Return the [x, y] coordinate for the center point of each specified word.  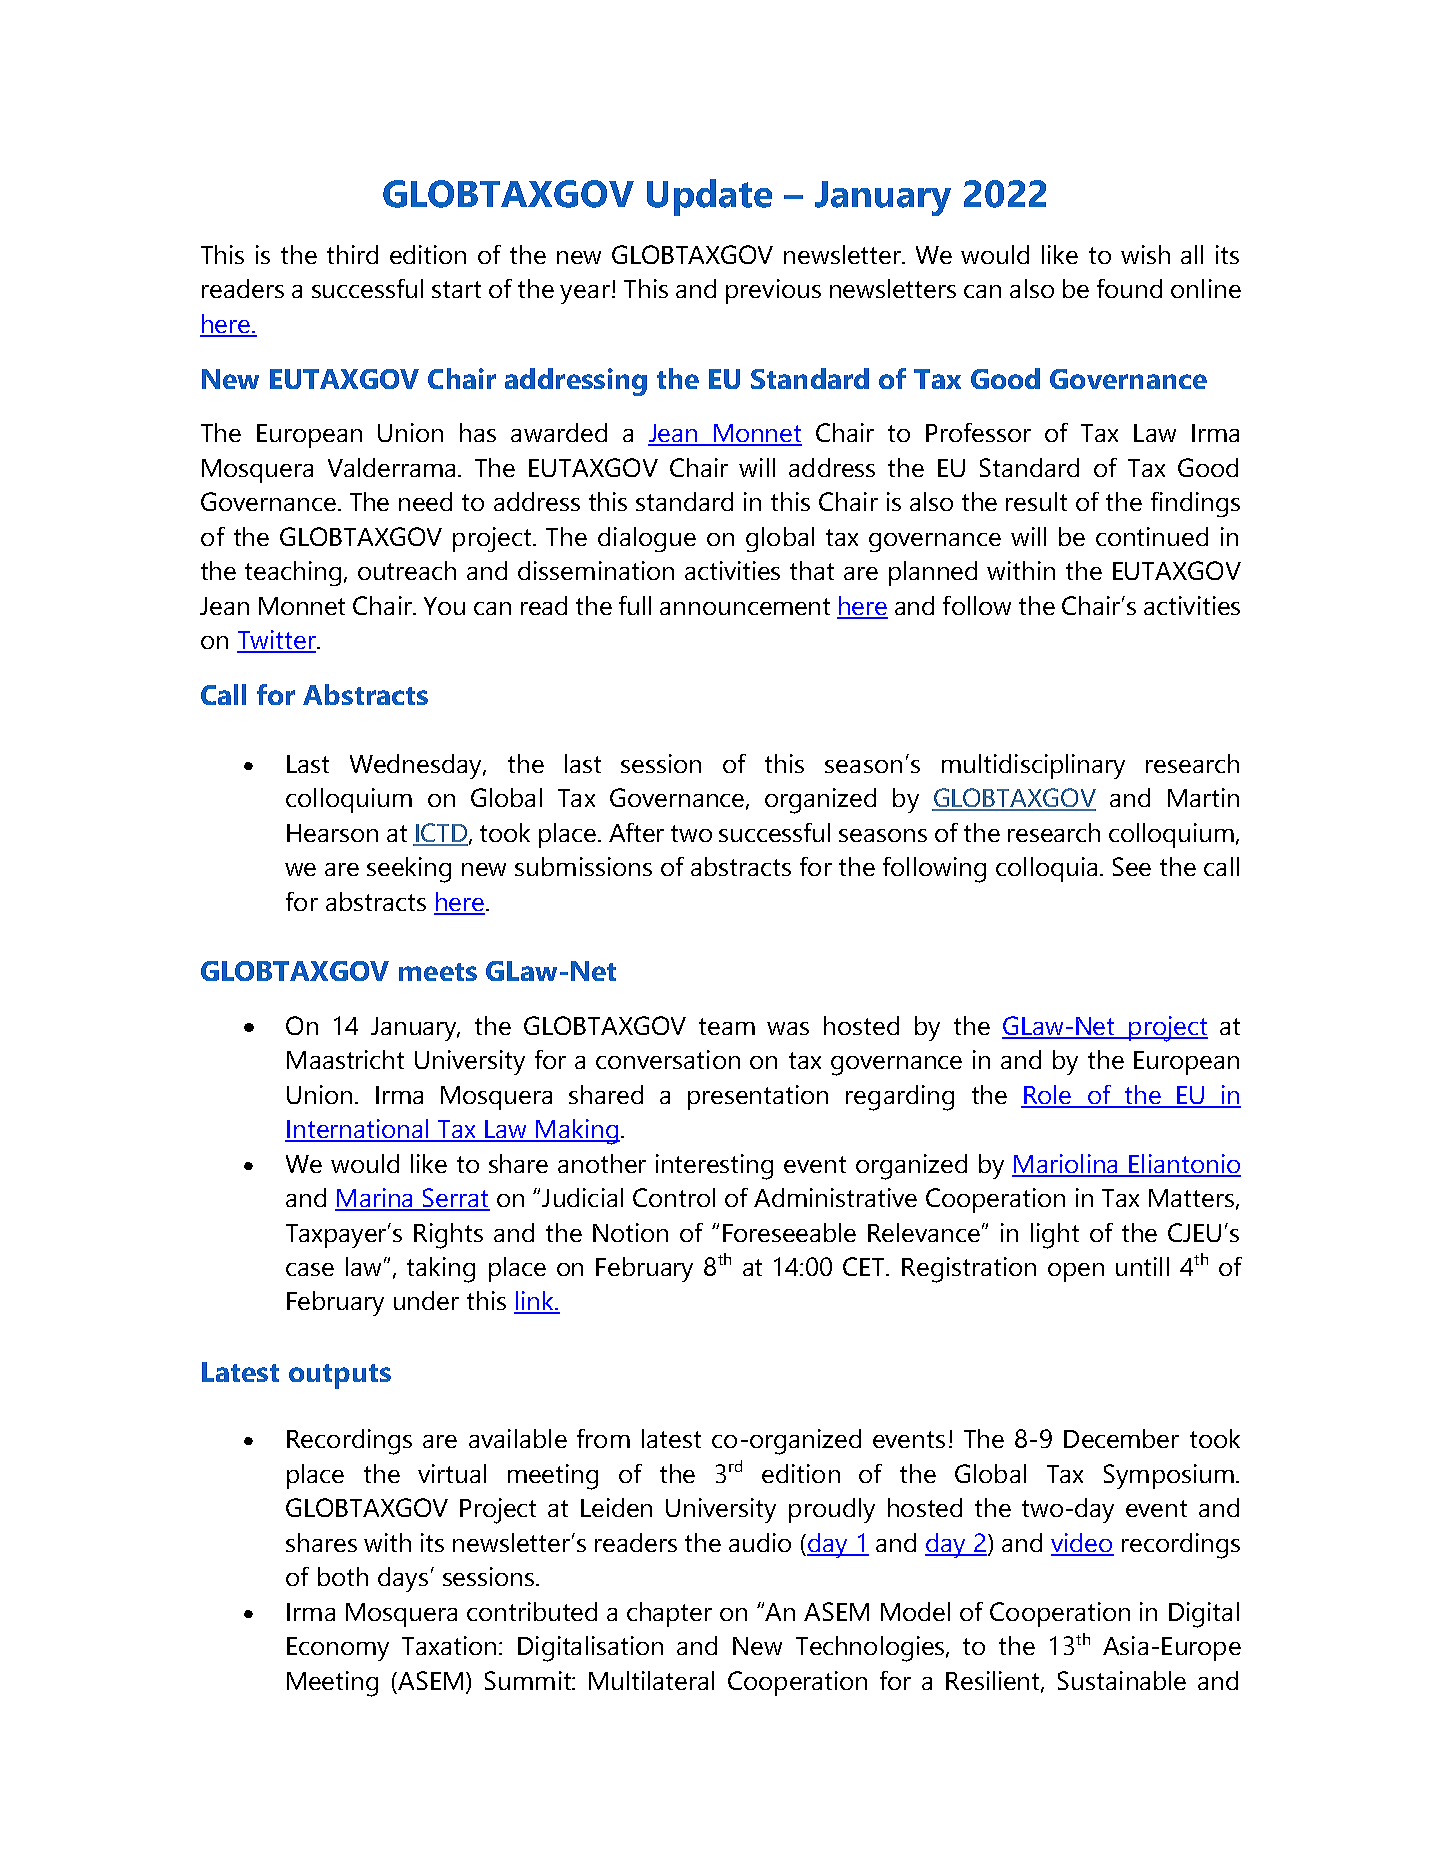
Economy [338, 1649]
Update [709, 197]
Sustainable [1122, 1680]
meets [438, 972]
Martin [1203, 797]
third [352, 254]
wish [1145, 254]
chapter [669, 1614]
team [727, 1026]
